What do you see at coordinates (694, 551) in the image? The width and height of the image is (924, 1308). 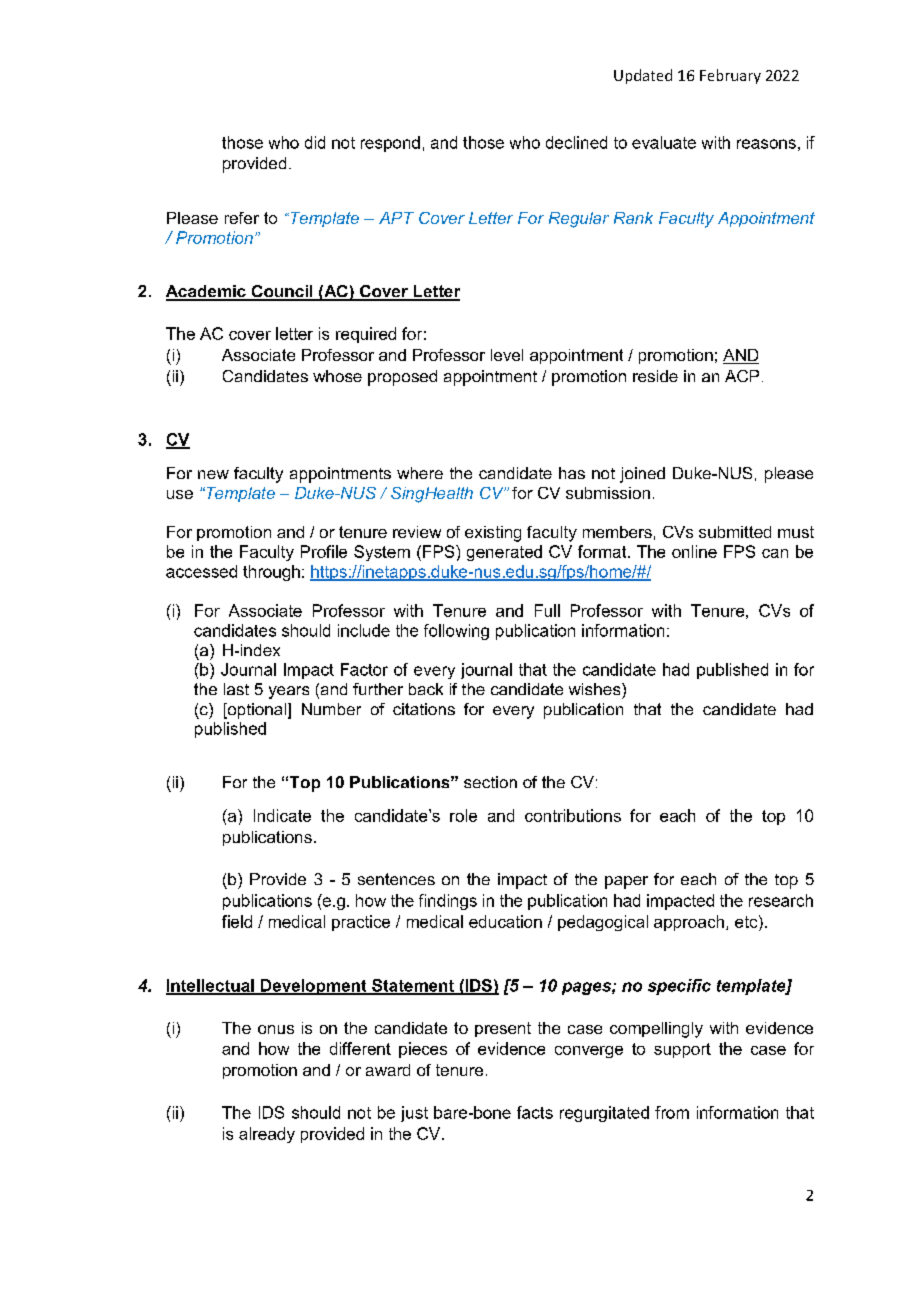 I see `online` at bounding box center [694, 551].
